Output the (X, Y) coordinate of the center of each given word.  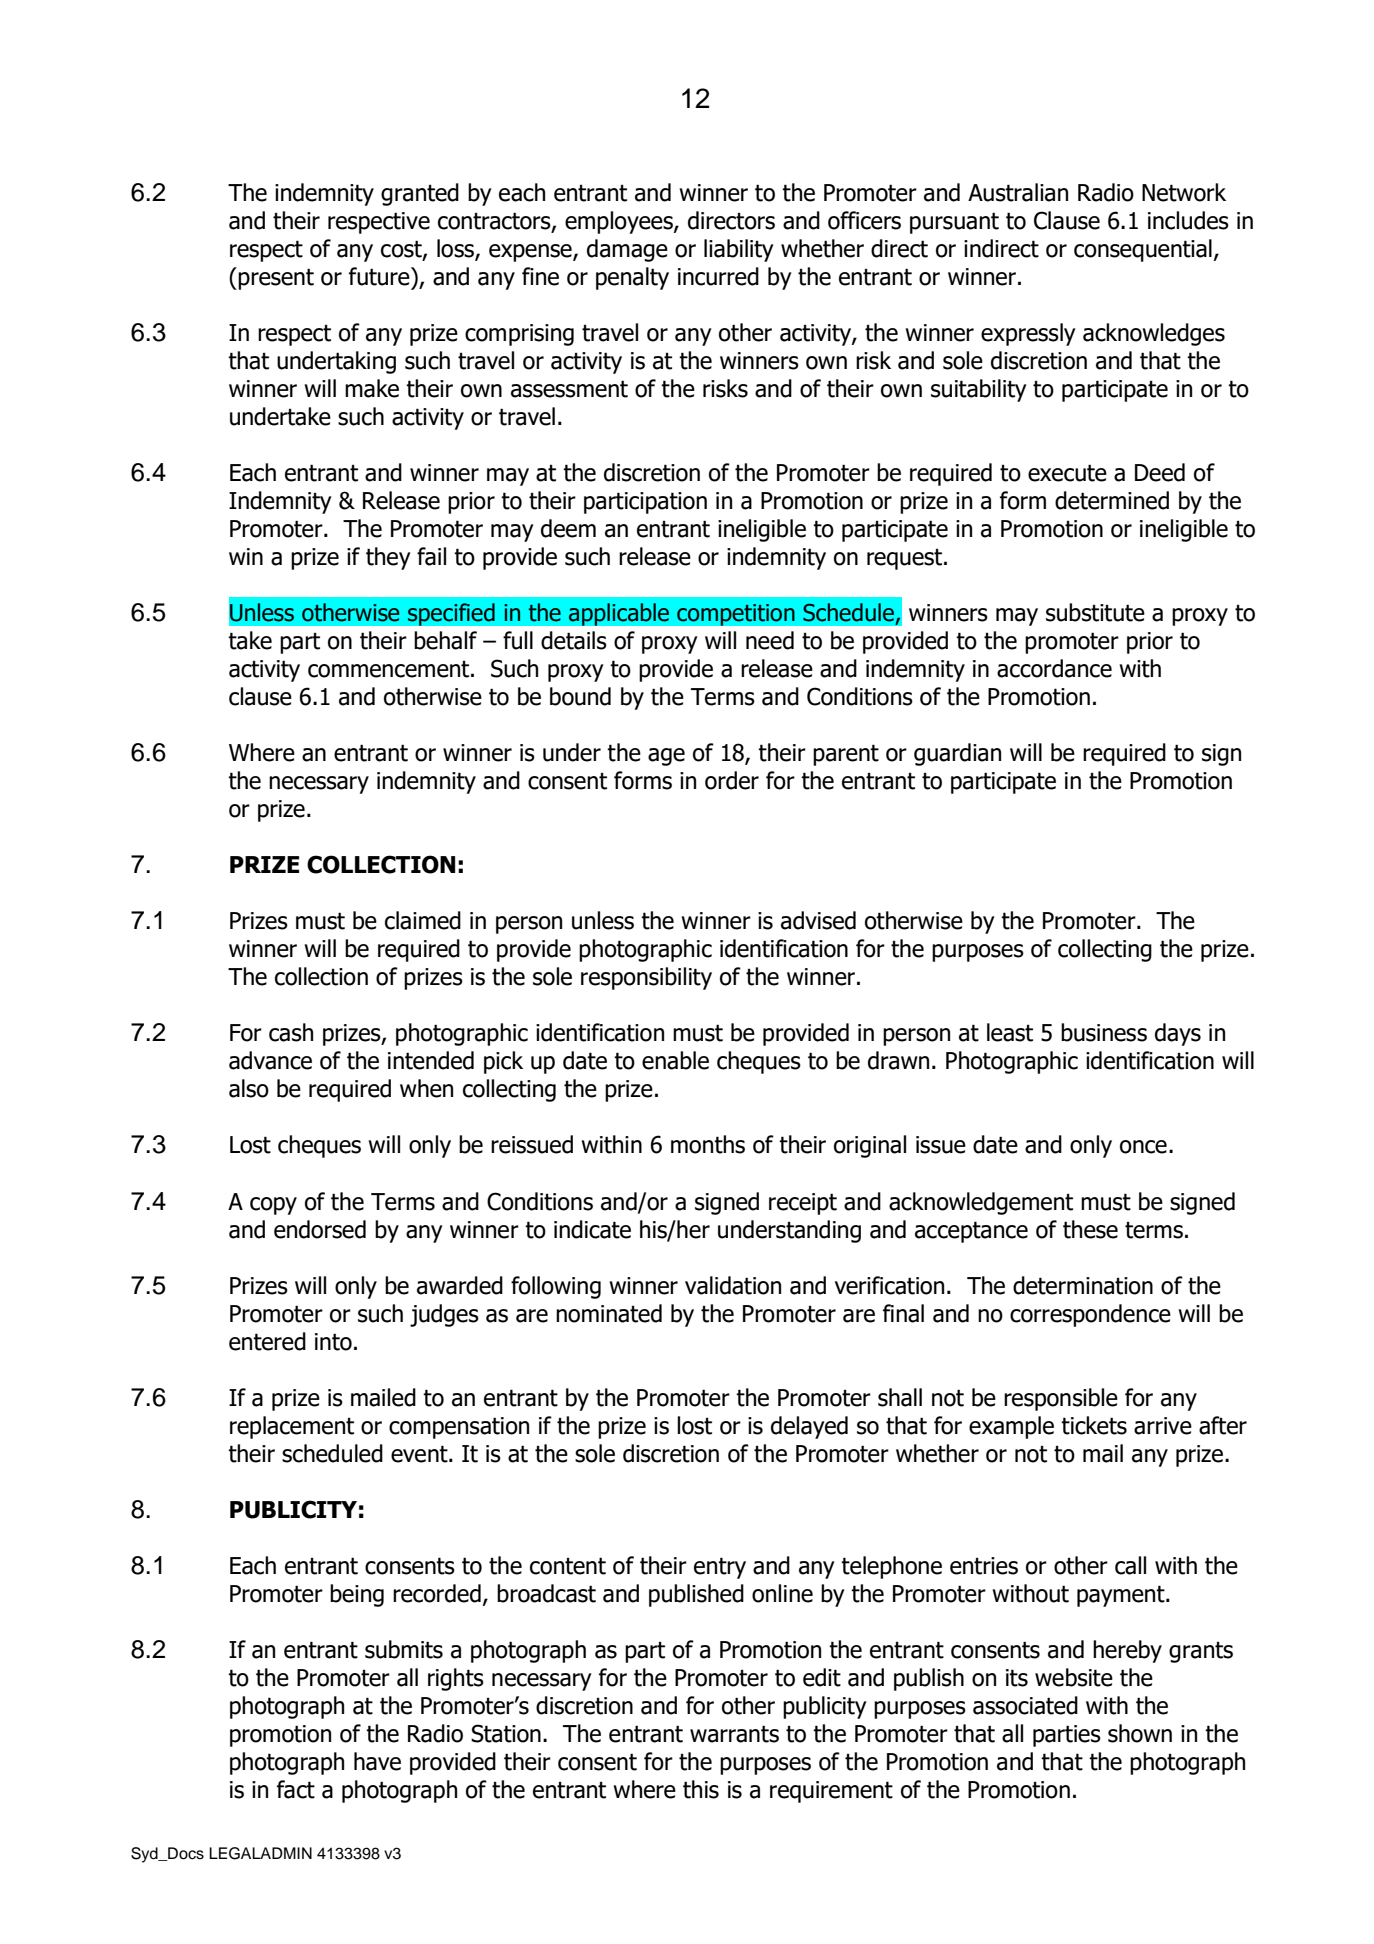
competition (736, 615)
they (388, 558)
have (377, 1761)
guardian (957, 754)
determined (1112, 500)
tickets (1094, 1425)
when (426, 1088)
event (420, 1454)
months (708, 1144)
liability (739, 250)
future (380, 276)
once (1143, 1147)
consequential (1143, 250)
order (732, 780)
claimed (423, 920)
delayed (809, 1427)
